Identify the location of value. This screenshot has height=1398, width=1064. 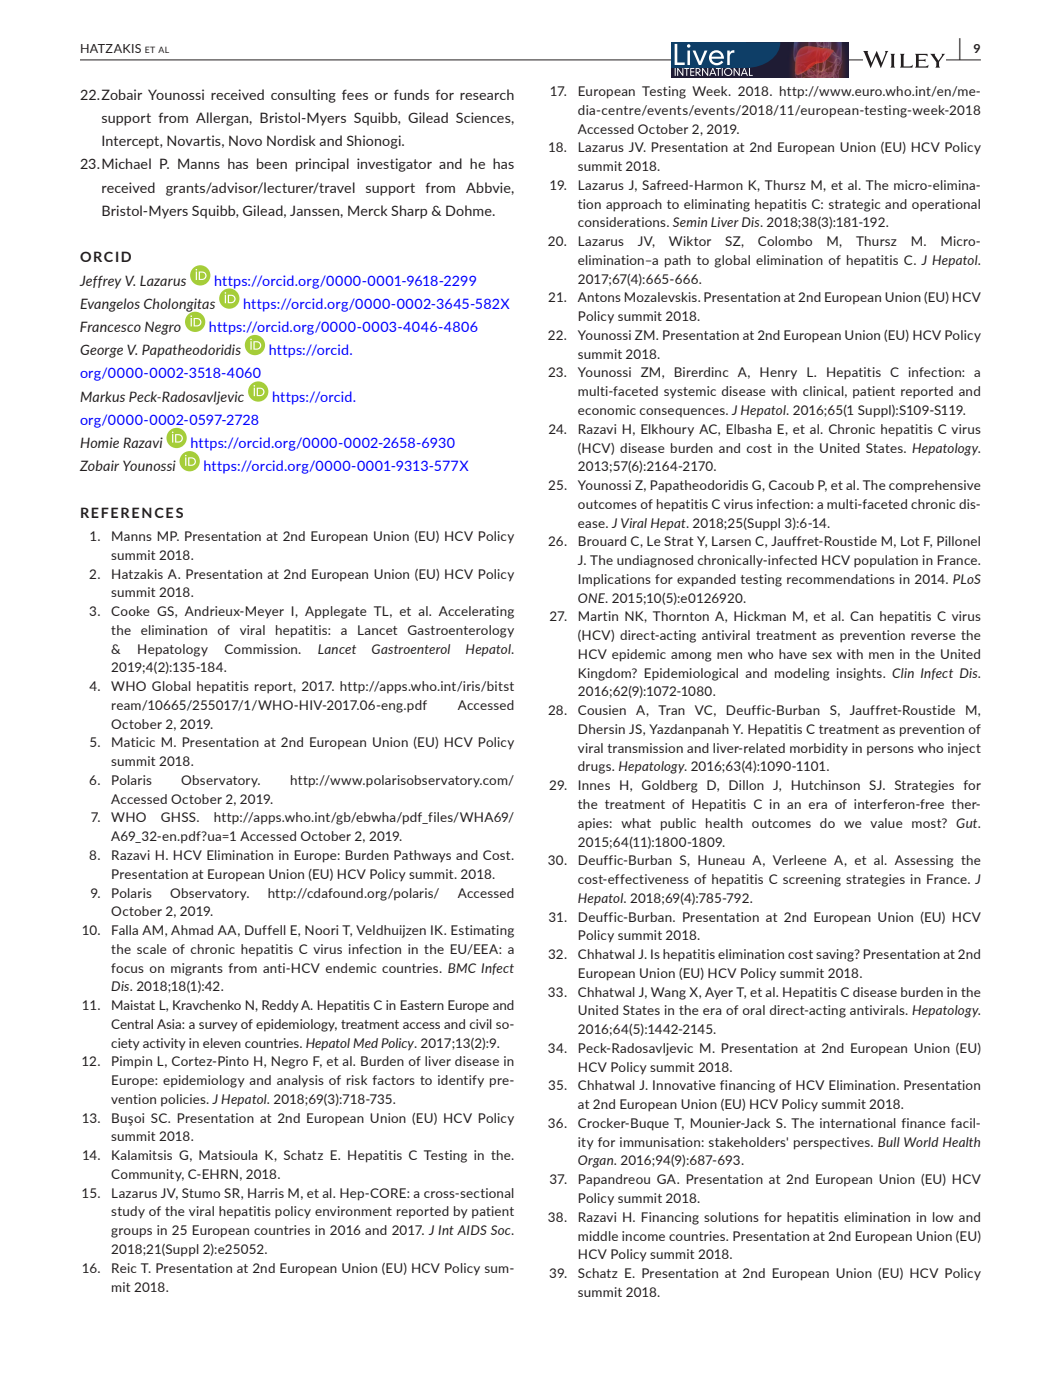
(886, 823).
